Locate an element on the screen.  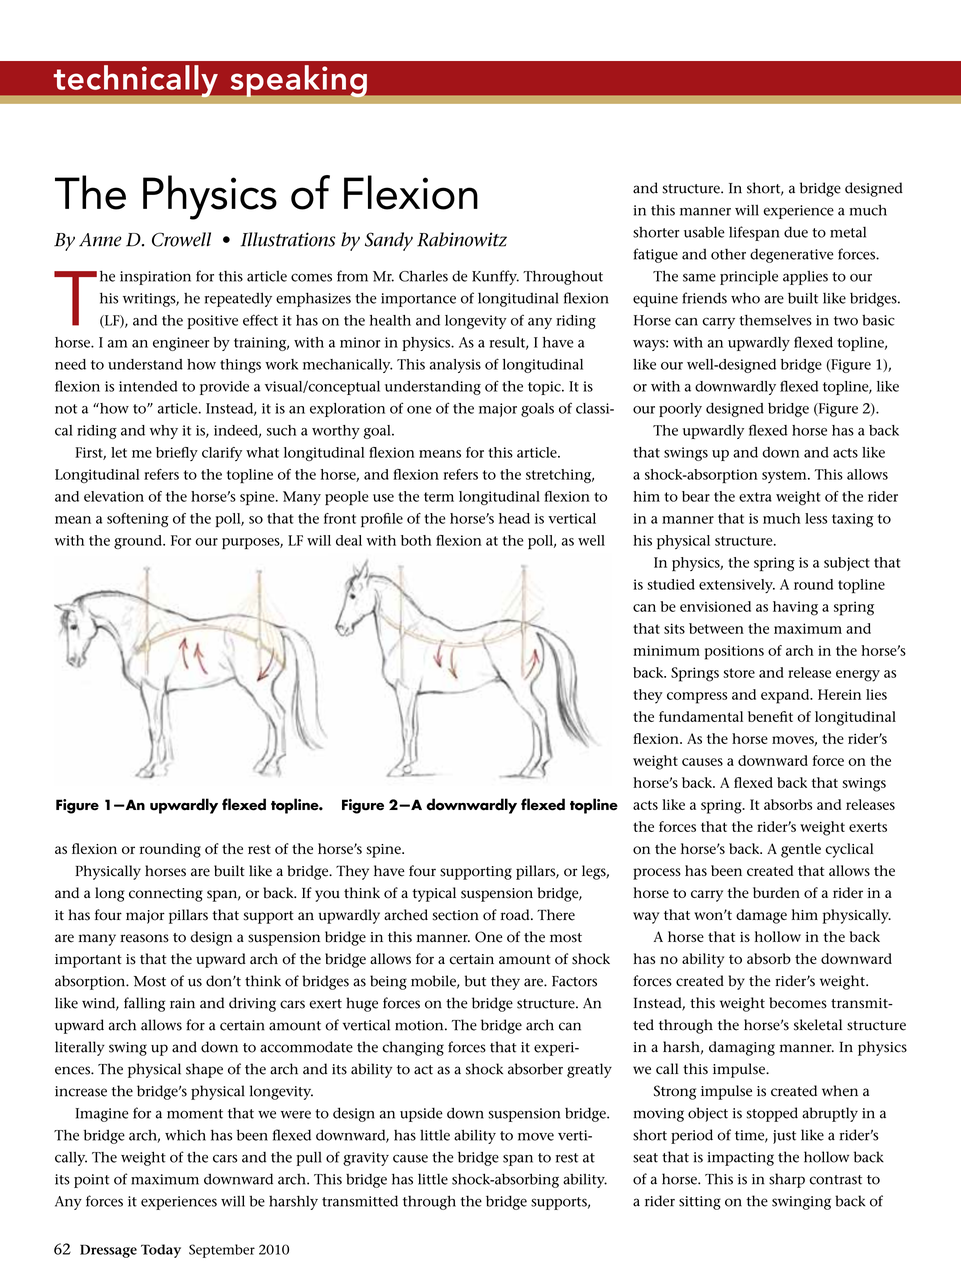
Rabinowitz is located at coordinates (462, 239).
